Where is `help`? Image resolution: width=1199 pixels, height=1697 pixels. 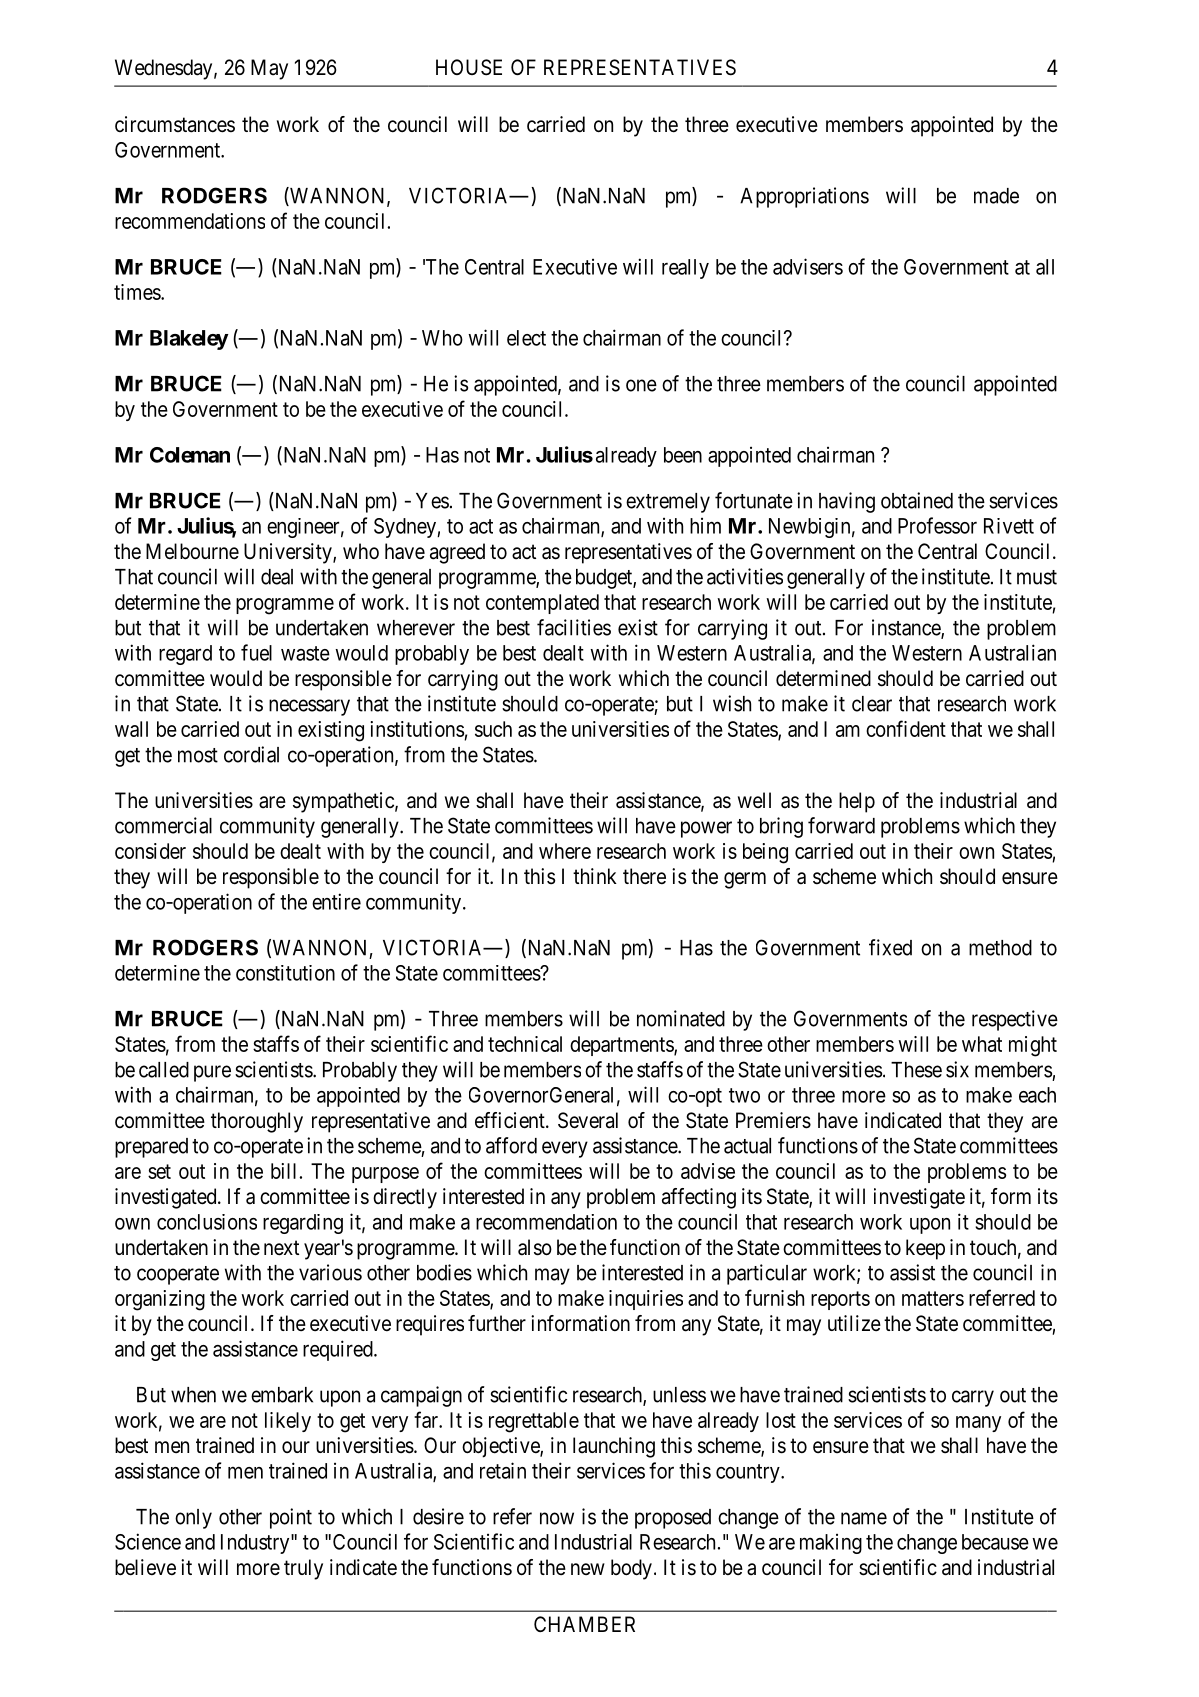
help is located at coordinates (857, 802).
